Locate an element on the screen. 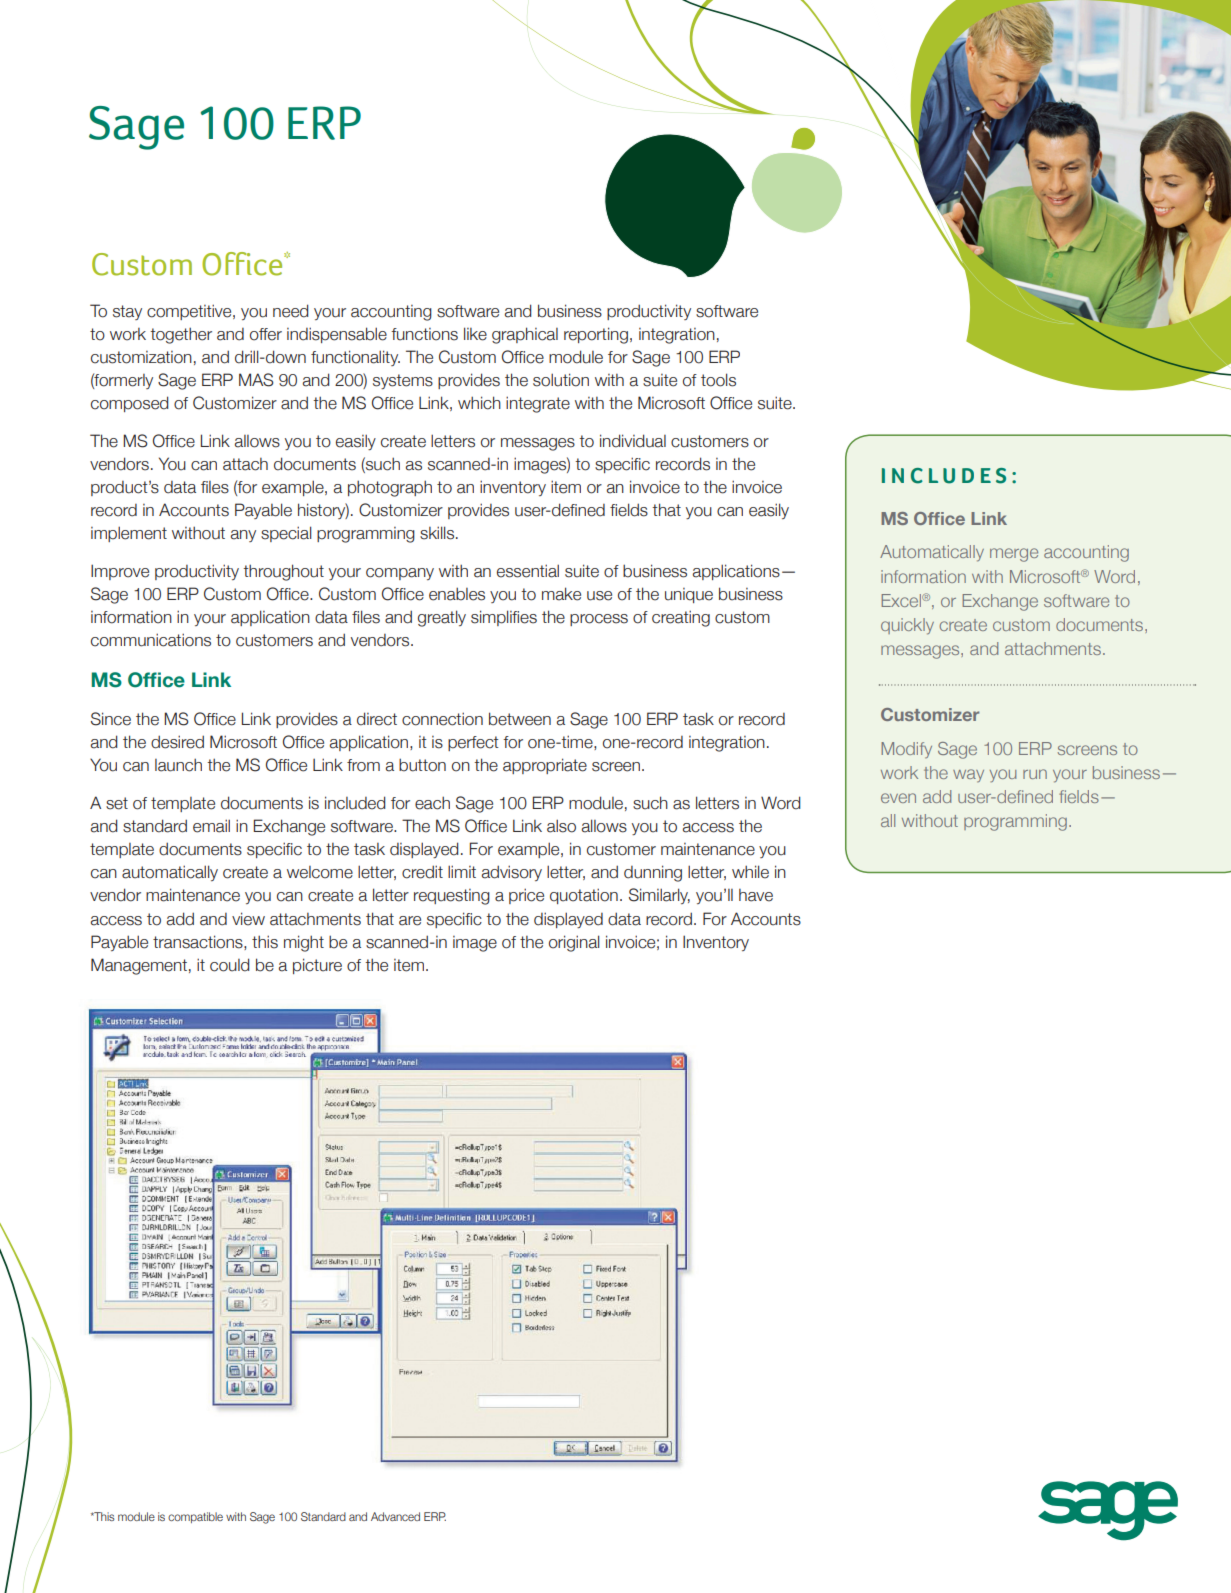 The image size is (1231, 1593). process is located at coordinates (599, 620).
